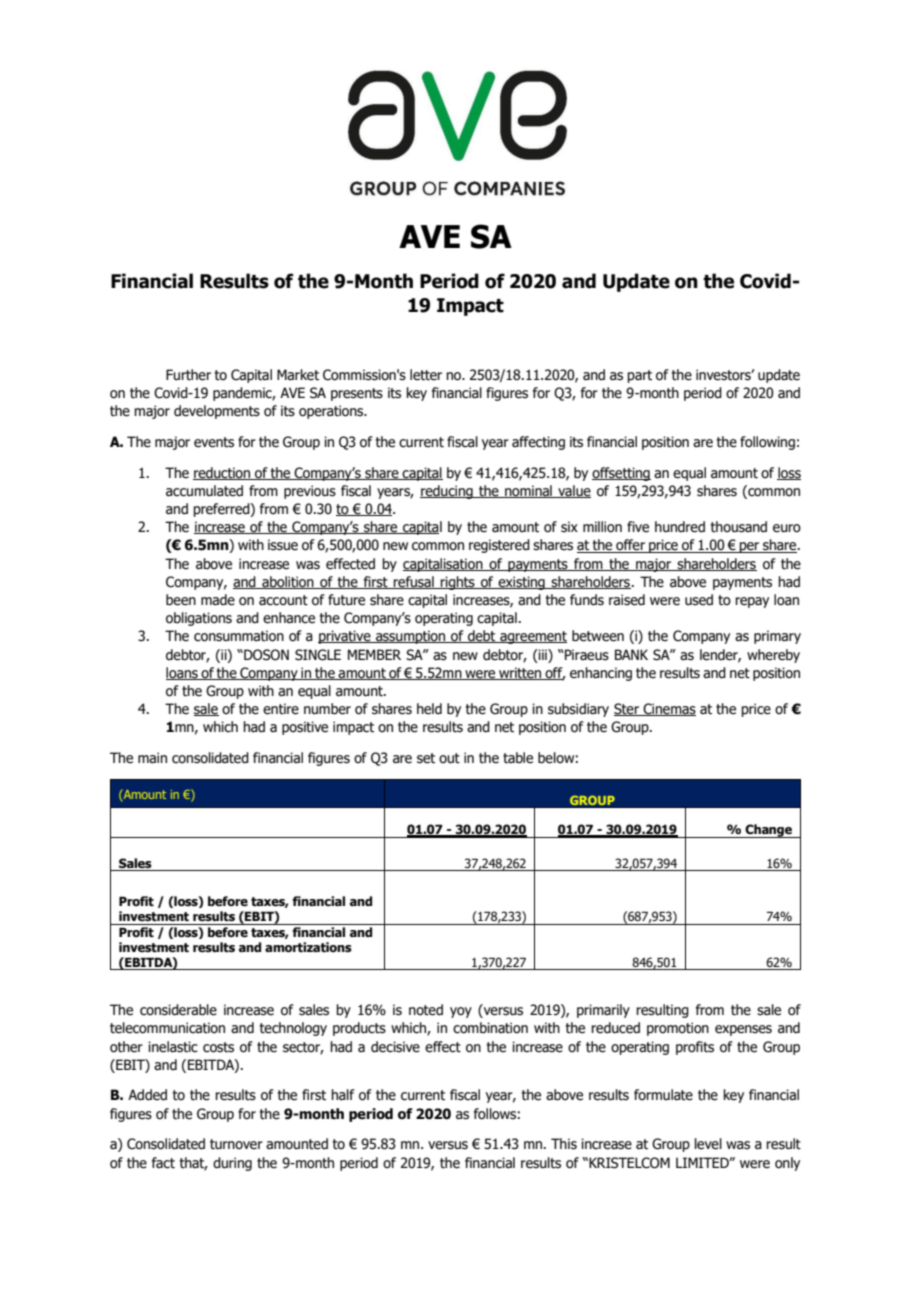  Describe the element at coordinates (458, 583) in the screenshot. I see `rights` at that location.
